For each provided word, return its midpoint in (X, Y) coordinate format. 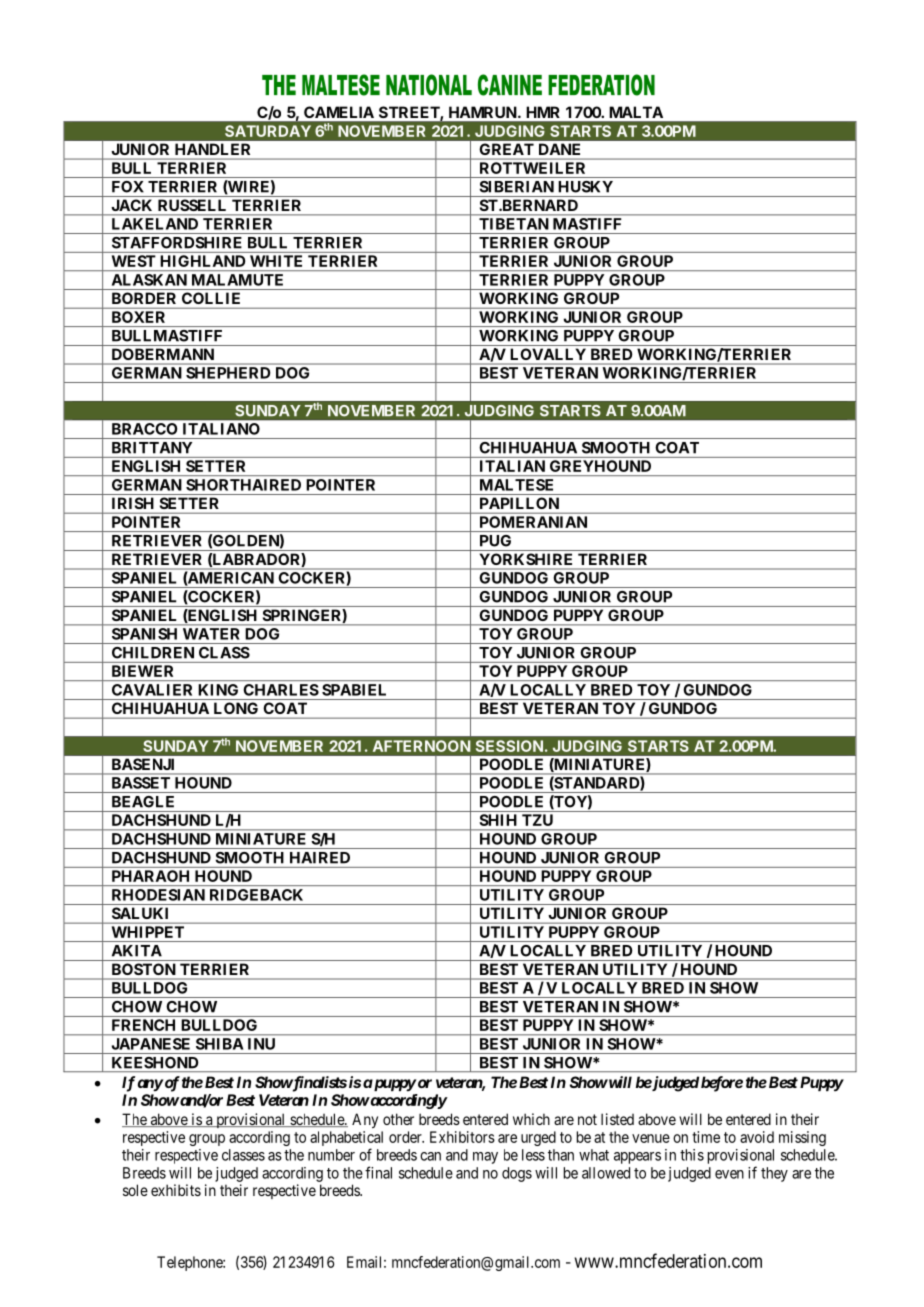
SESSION (509, 746)
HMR (543, 112)
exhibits (176, 1190)
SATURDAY (268, 131)
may (485, 1158)
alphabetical (346, 1140)
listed (617, 1119)
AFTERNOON (421, 746)
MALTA (636, 112)
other (398, 1119)
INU (261, 1044)
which (531, 1119)
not (587, 1119)
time (706, 1137)
